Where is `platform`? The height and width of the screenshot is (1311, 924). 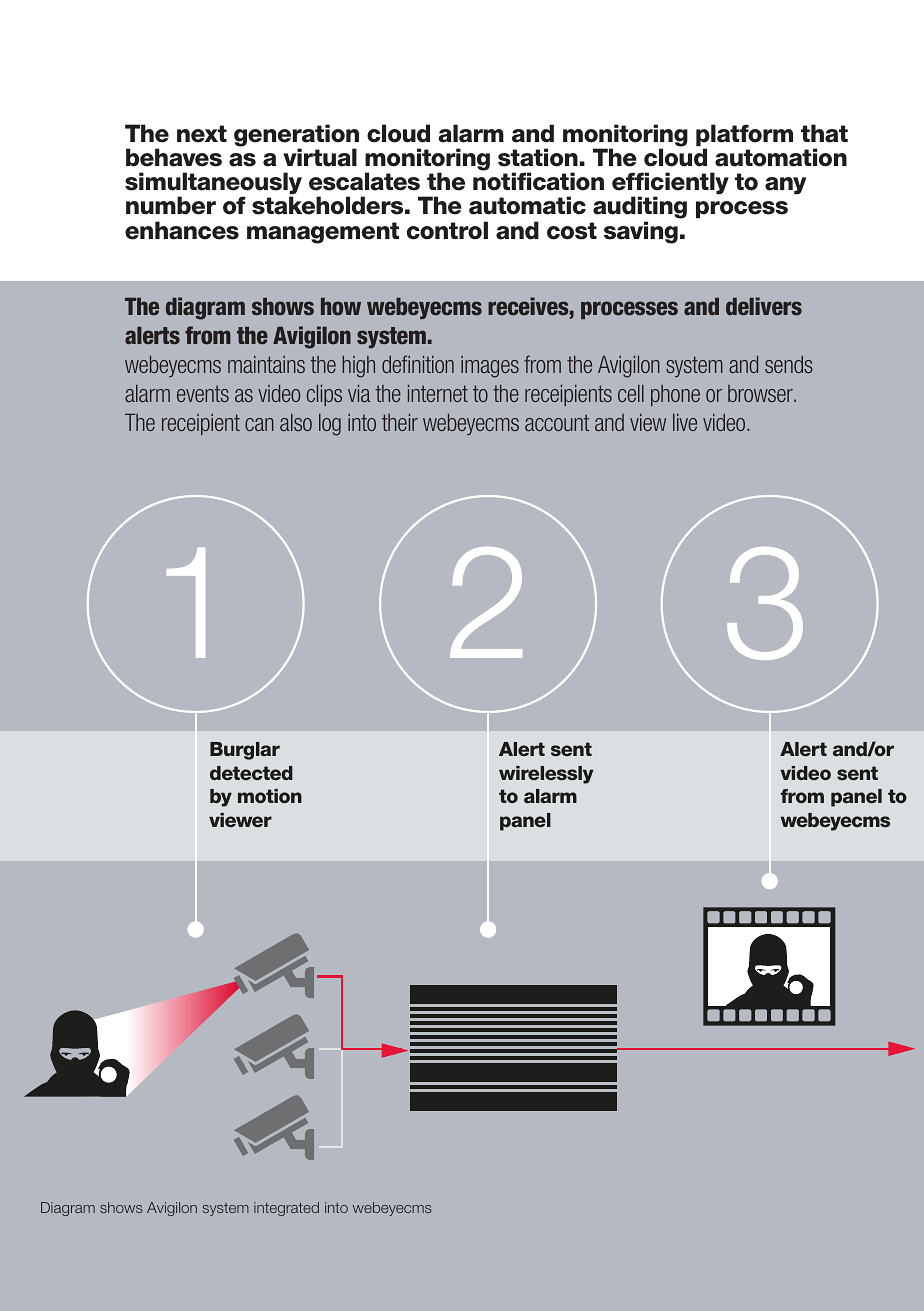 platform is located at coordinates (744, 136).
